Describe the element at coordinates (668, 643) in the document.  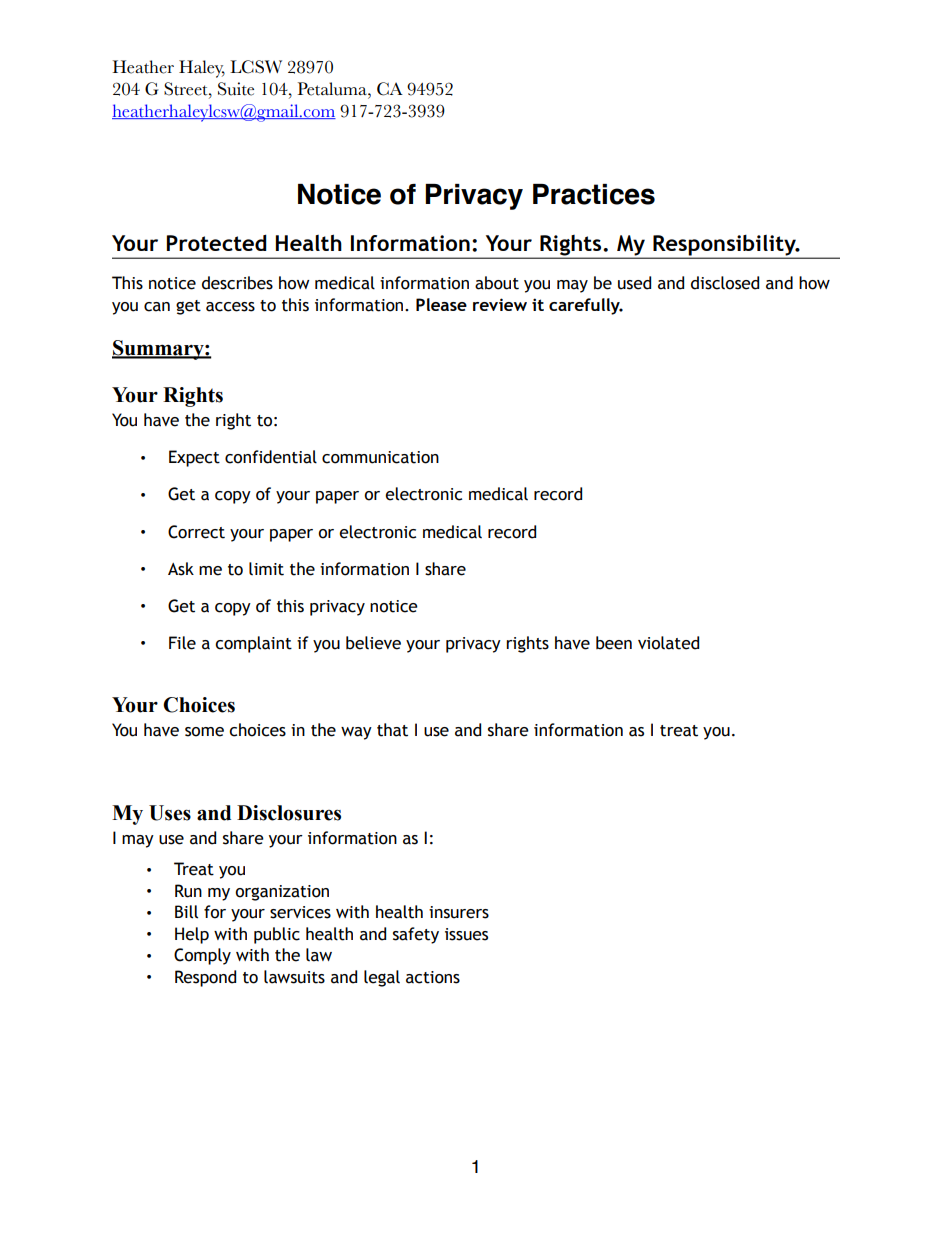
I see `violated` at that location.
